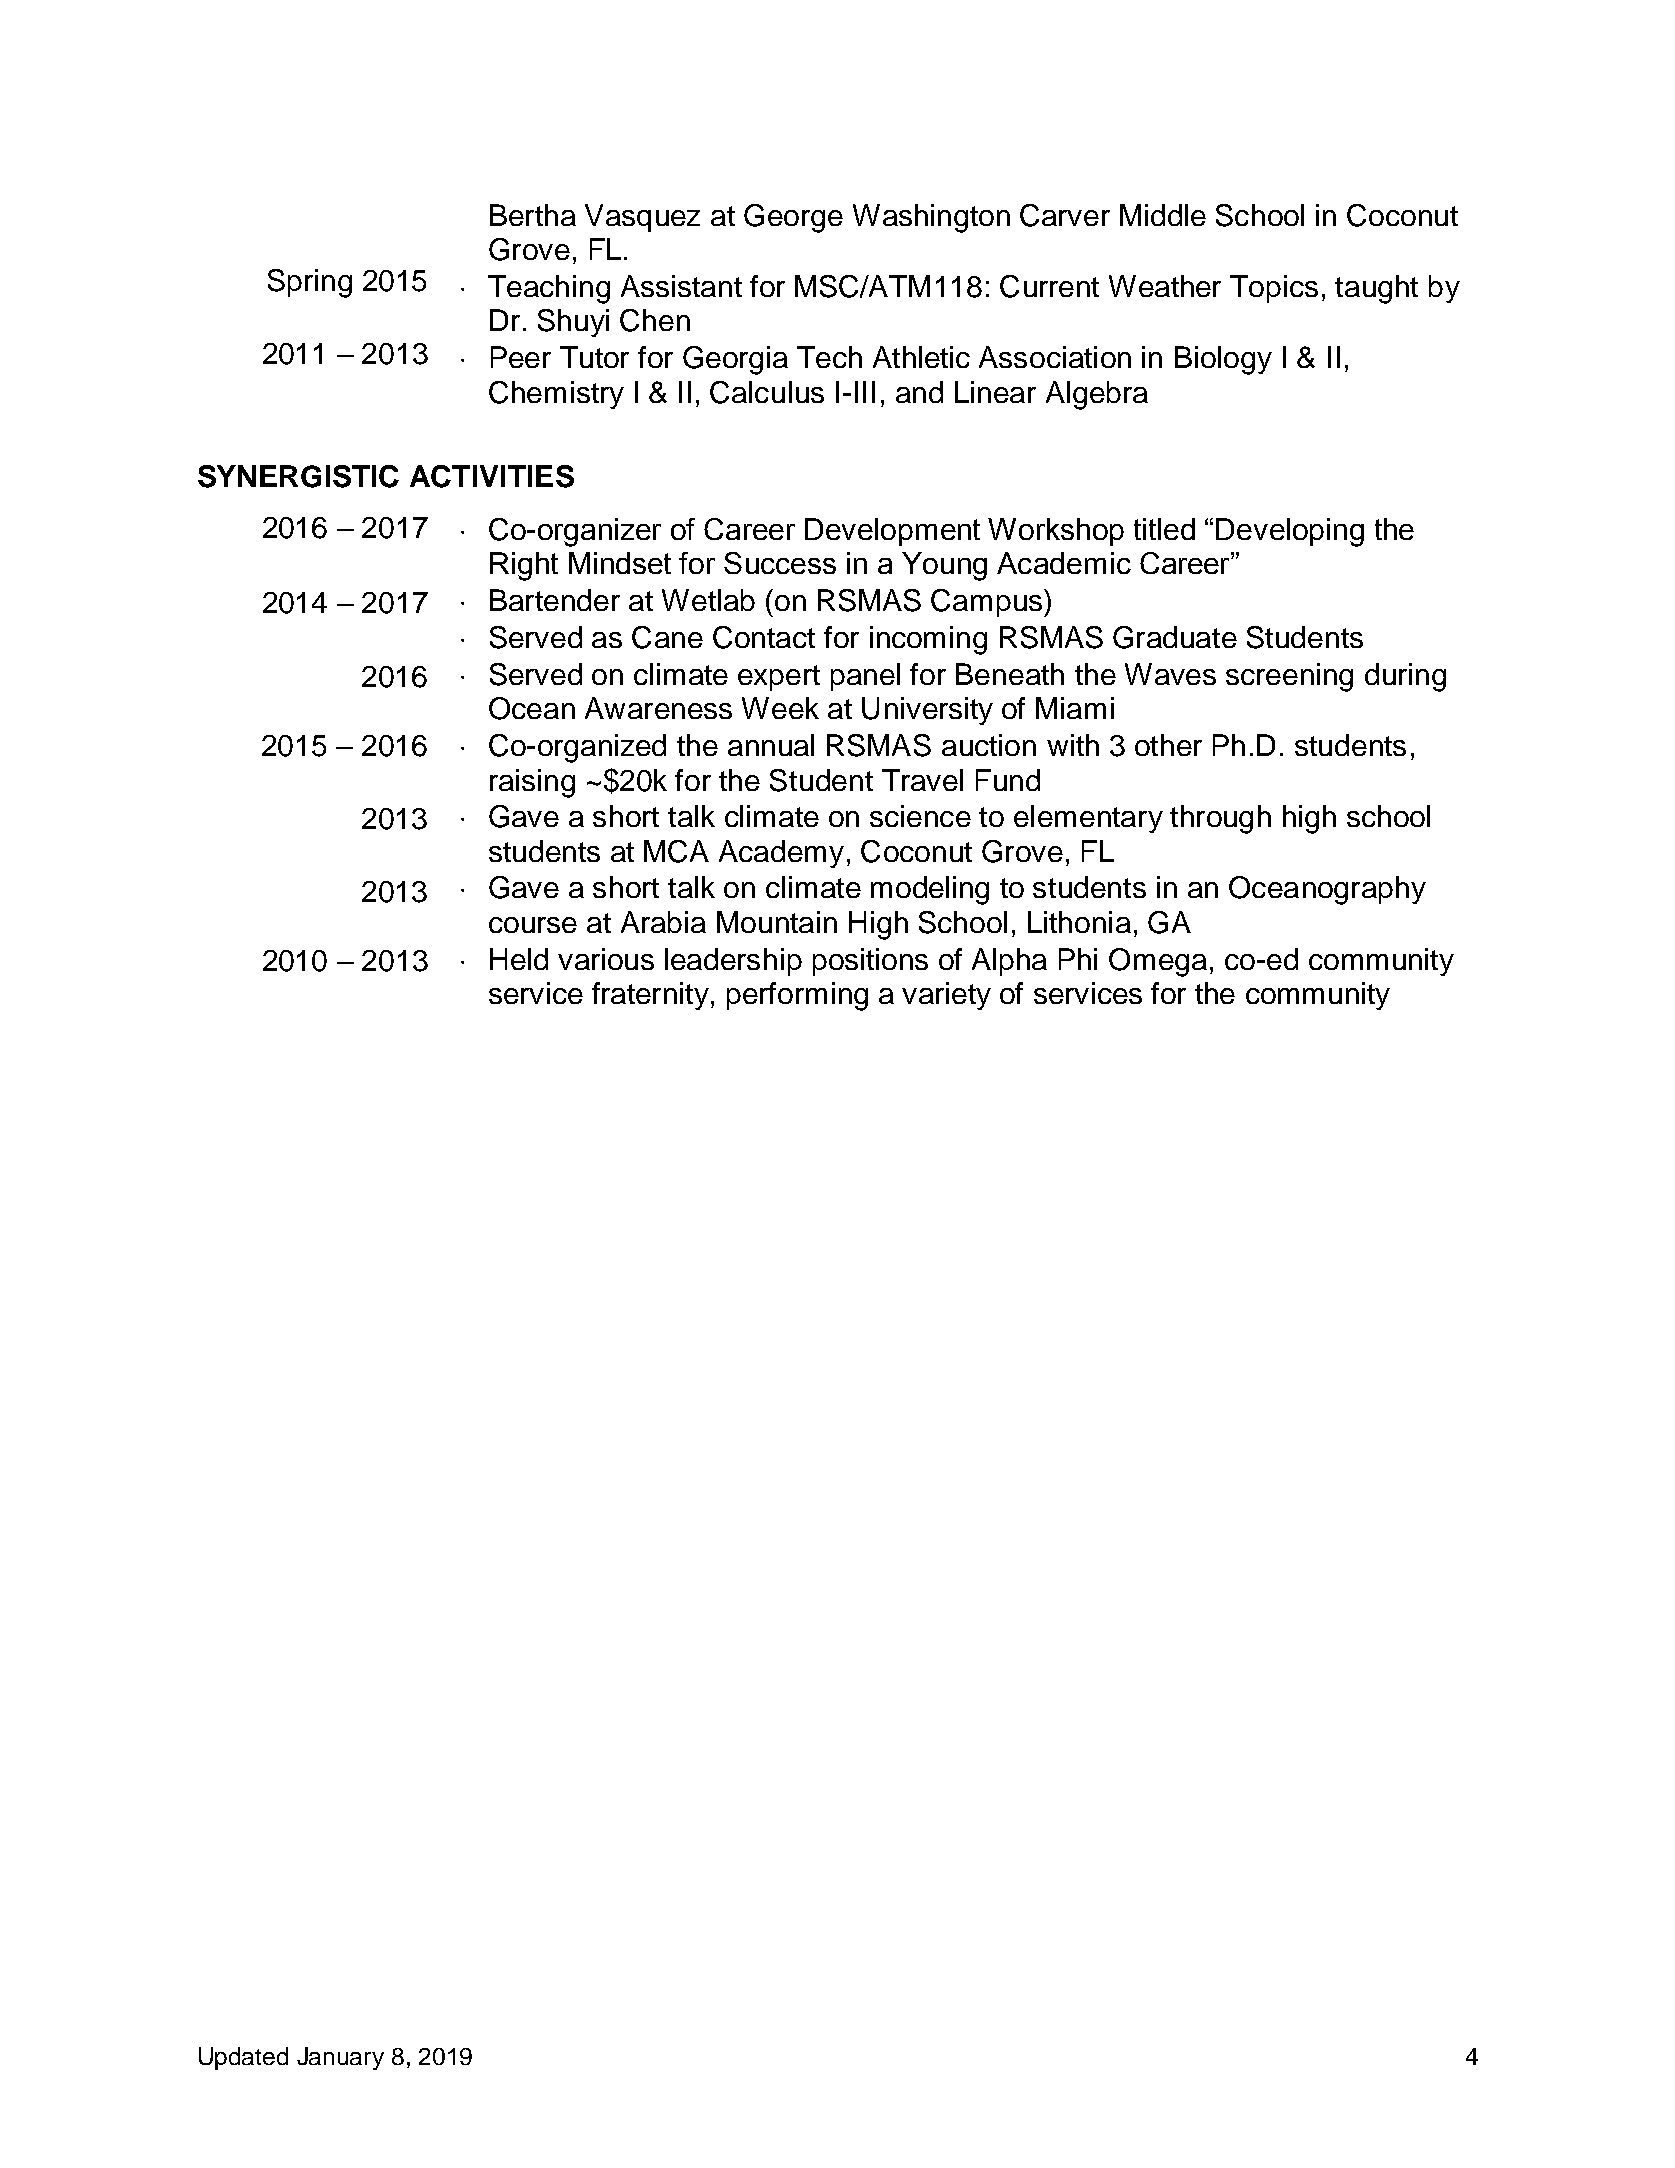 This screenshot has width=1675, height=2168. Describe the element at coordinates (340, 2058) in the screenshot. I see `January` at that location.
